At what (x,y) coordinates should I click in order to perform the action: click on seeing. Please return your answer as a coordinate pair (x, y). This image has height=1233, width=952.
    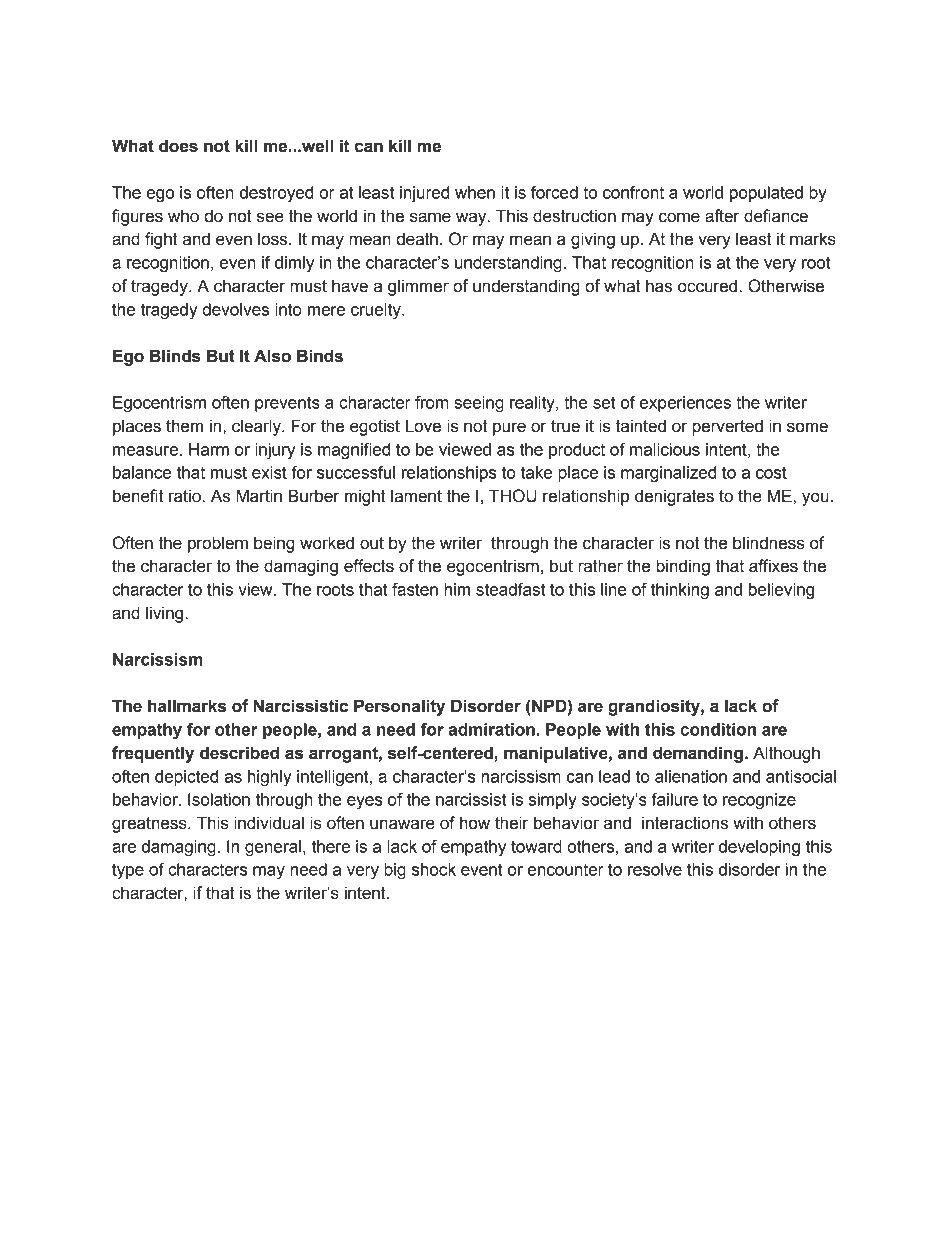
    Looking at the image, I should click on (479, 404).
